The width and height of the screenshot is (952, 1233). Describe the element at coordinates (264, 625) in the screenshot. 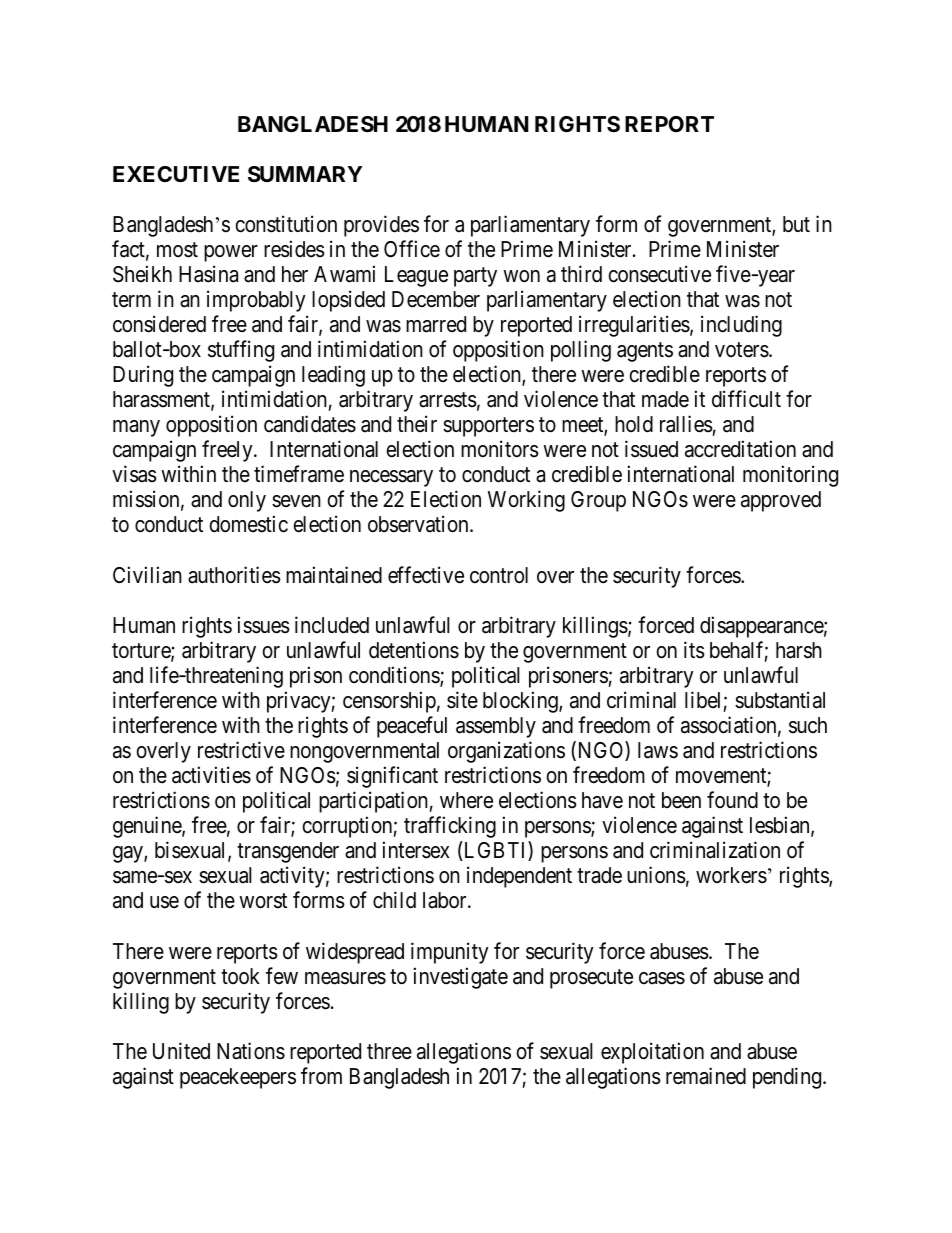

I see `issues` at that location.
